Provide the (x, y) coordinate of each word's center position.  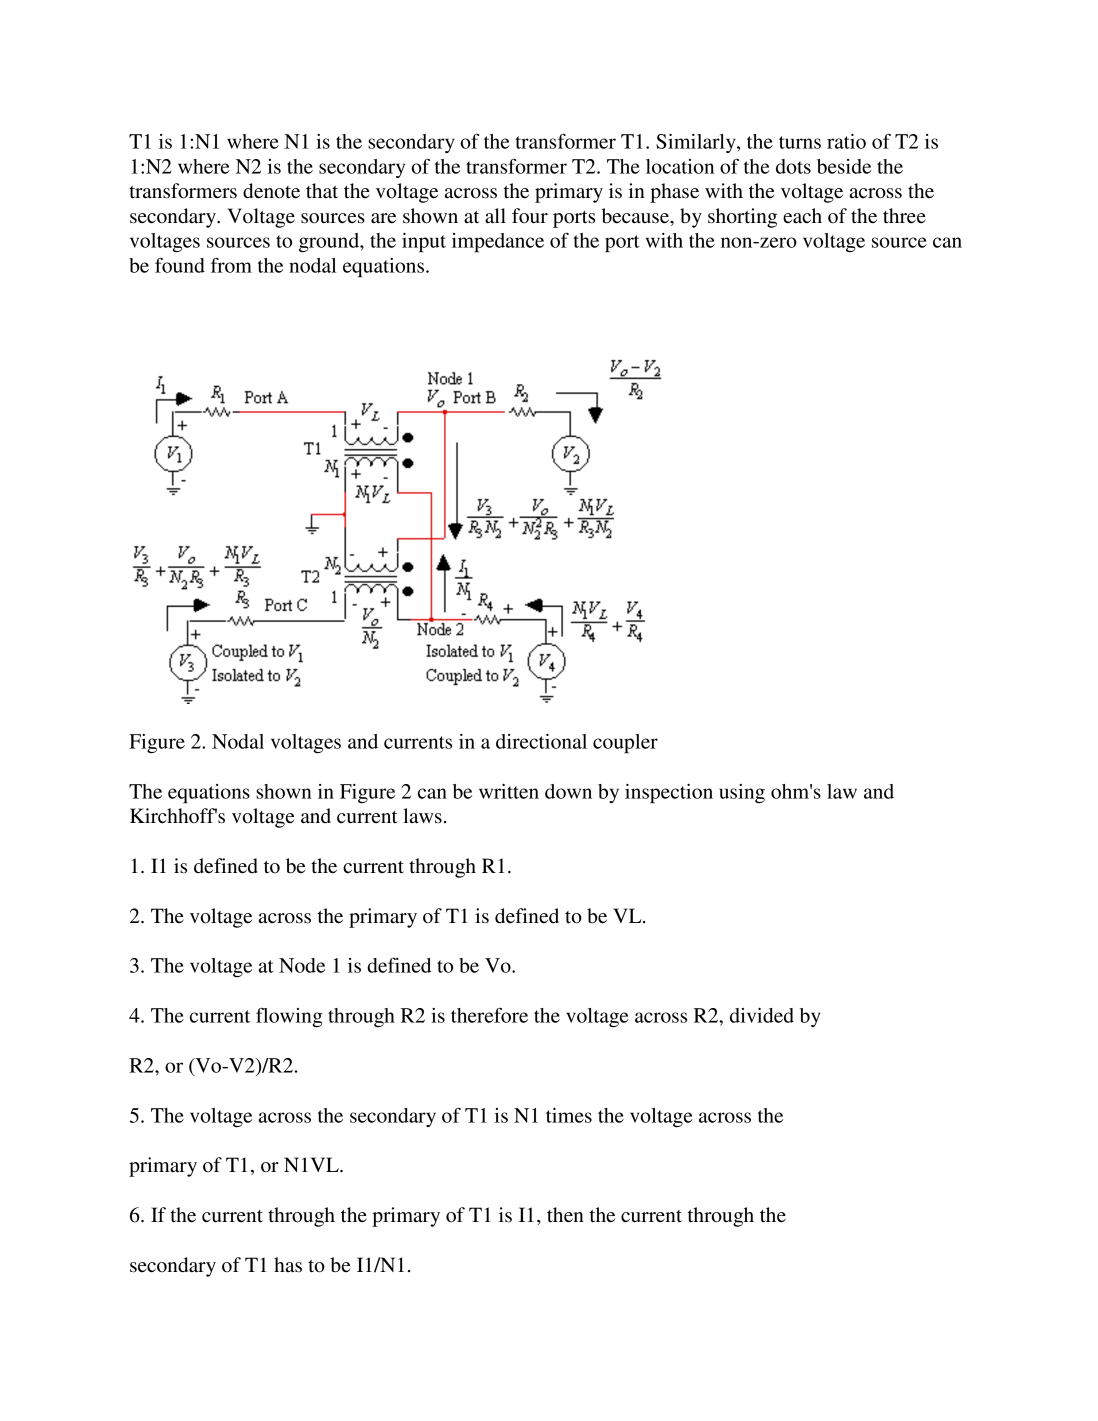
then (565, 1215)
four (530, 216)
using (742, 793)
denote (271, 191)
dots (793, 166)
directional (541, 741)
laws (422, 816)
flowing (289, 1017)
